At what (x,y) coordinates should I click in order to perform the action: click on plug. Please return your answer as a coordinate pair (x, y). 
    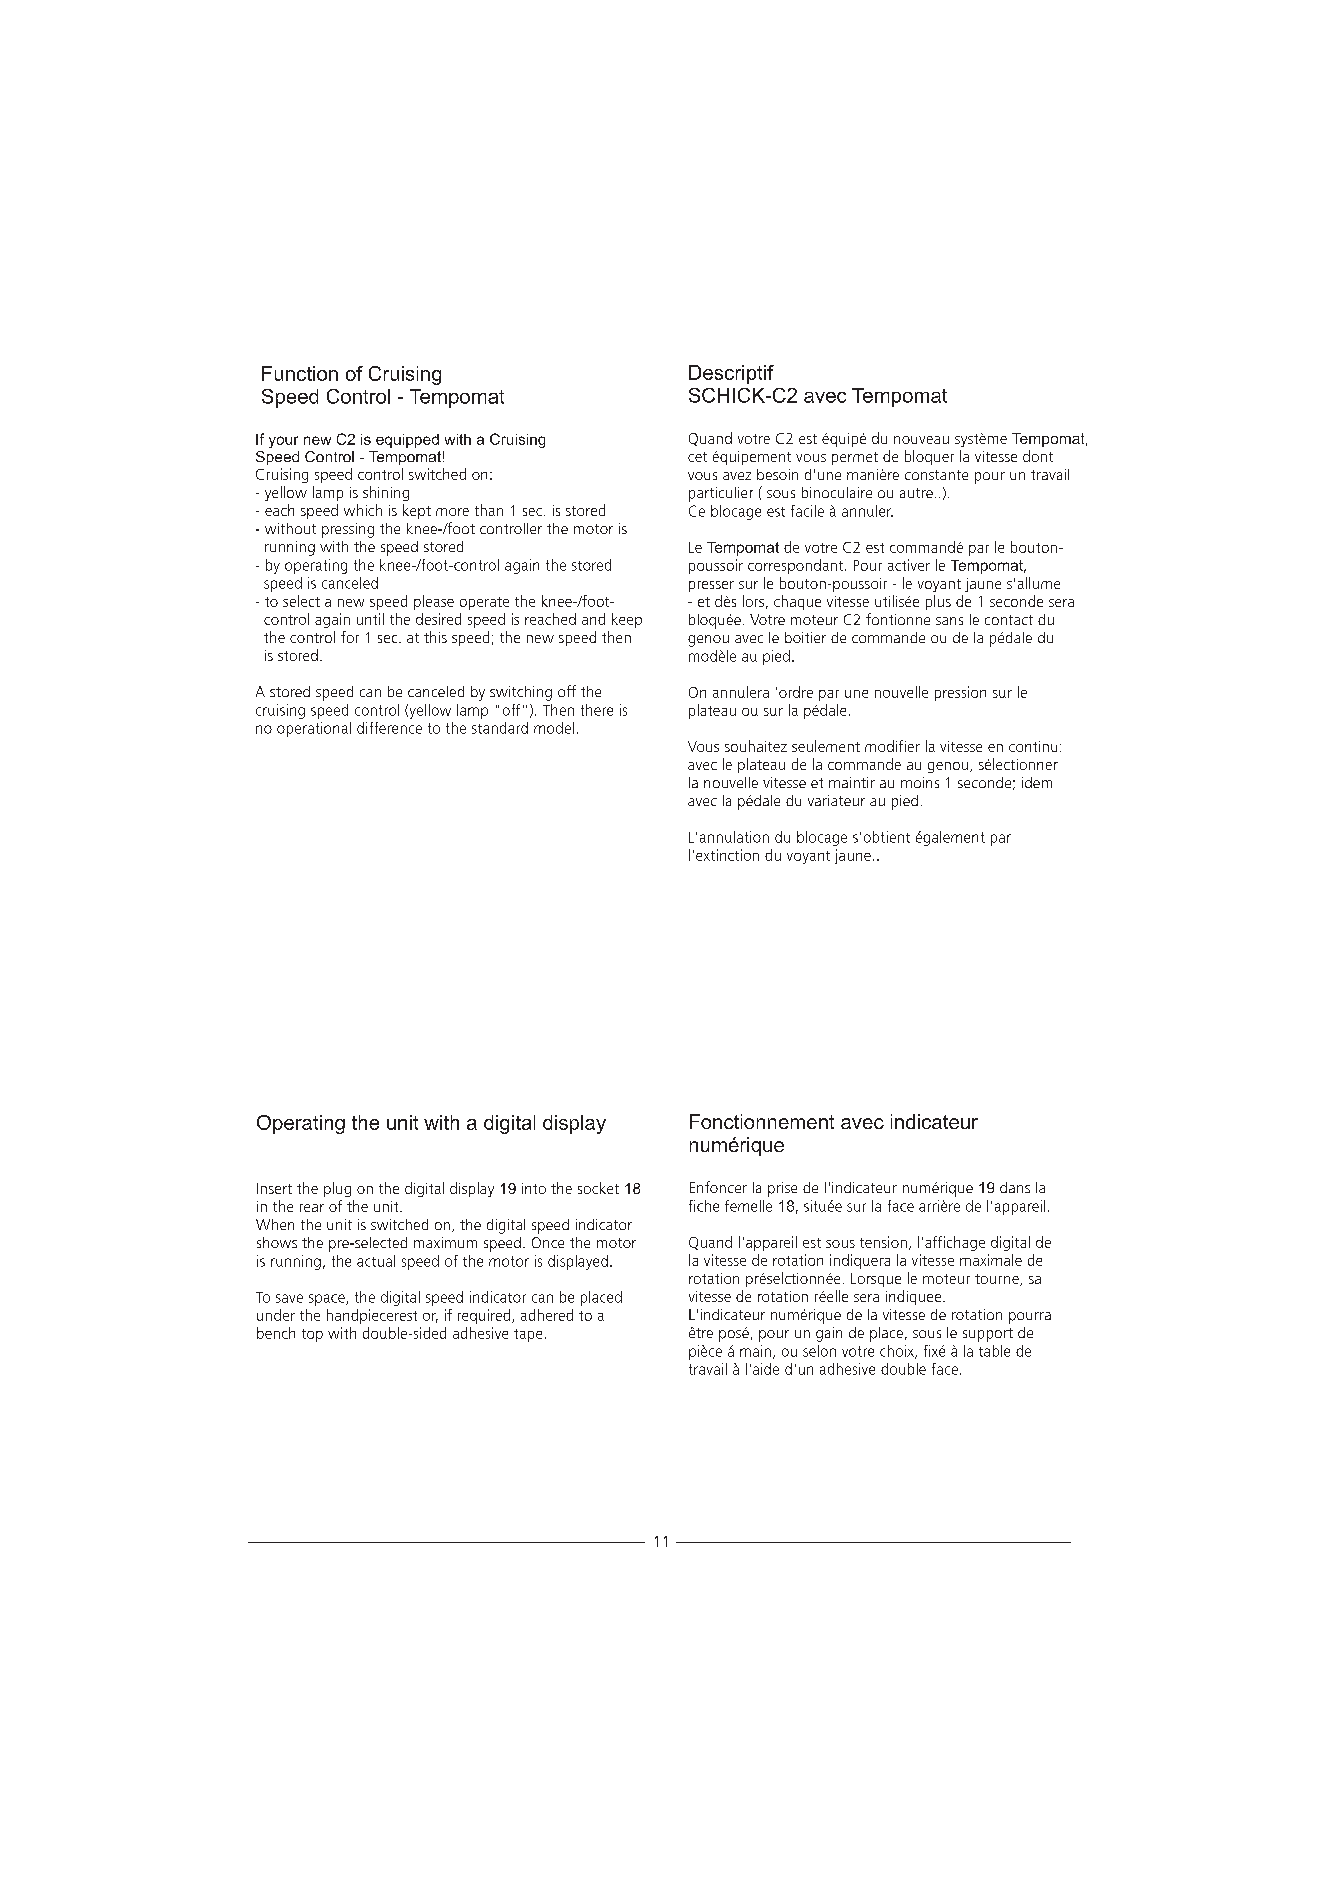
    Looking at the image, I should click on (337, 1189).
